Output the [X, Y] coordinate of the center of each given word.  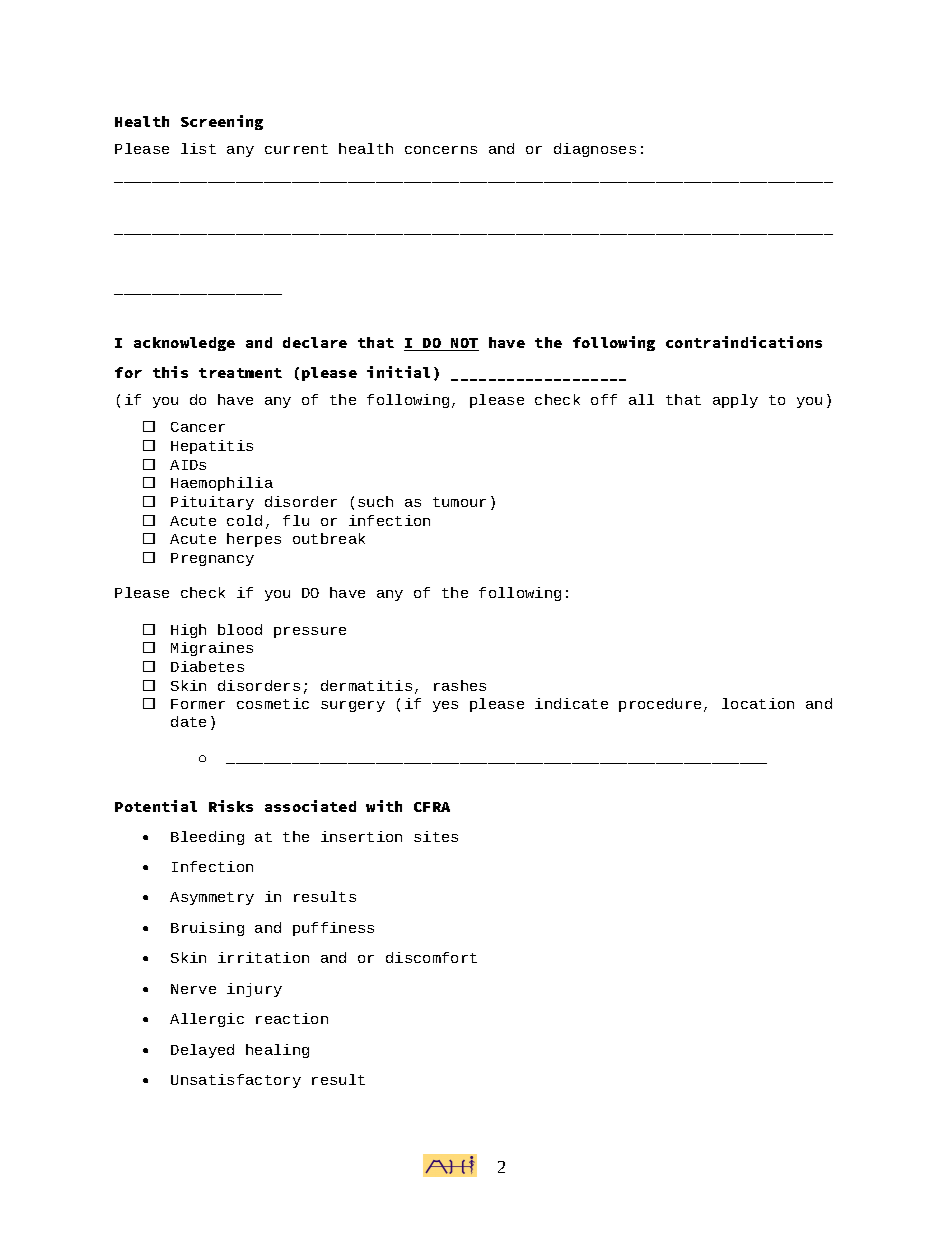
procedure [660, 705]
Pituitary [212, 503]
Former [198, 704]
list [198, 148]
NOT [464, 344]
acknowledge [184, 344]
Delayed [202, 1051]
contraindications [744, 342]
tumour [459, 502]
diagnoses [595, 150]
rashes [460, 685]
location [758, 703]
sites [436, 836]
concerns [441, 150]
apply [735, 401]
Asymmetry [212, 898]
